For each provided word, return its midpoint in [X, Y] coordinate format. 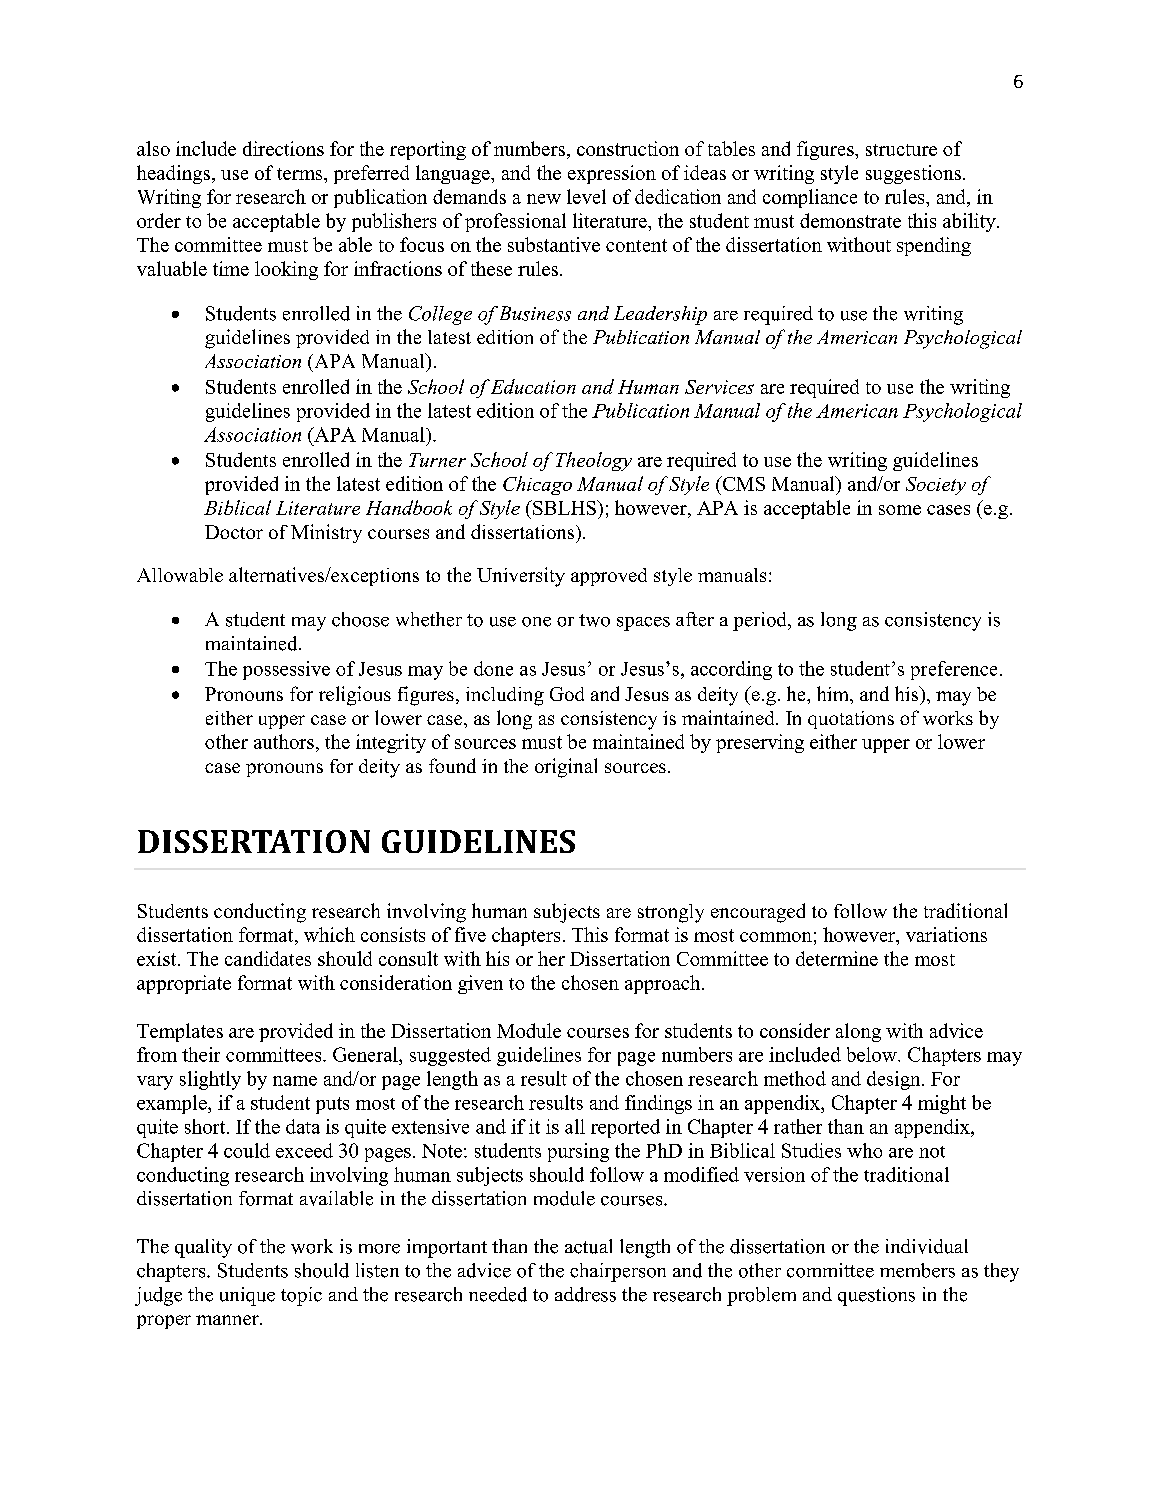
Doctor [234, 532]
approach [664, 984]
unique [247, 1296]
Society [936, 486]
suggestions [913, 174]
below [873, 1054]
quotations [851, 720]
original [566, 768]
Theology [594, 461]
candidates [268, 958]
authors [284, 741]
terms [301, 174]
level [586, 196]
